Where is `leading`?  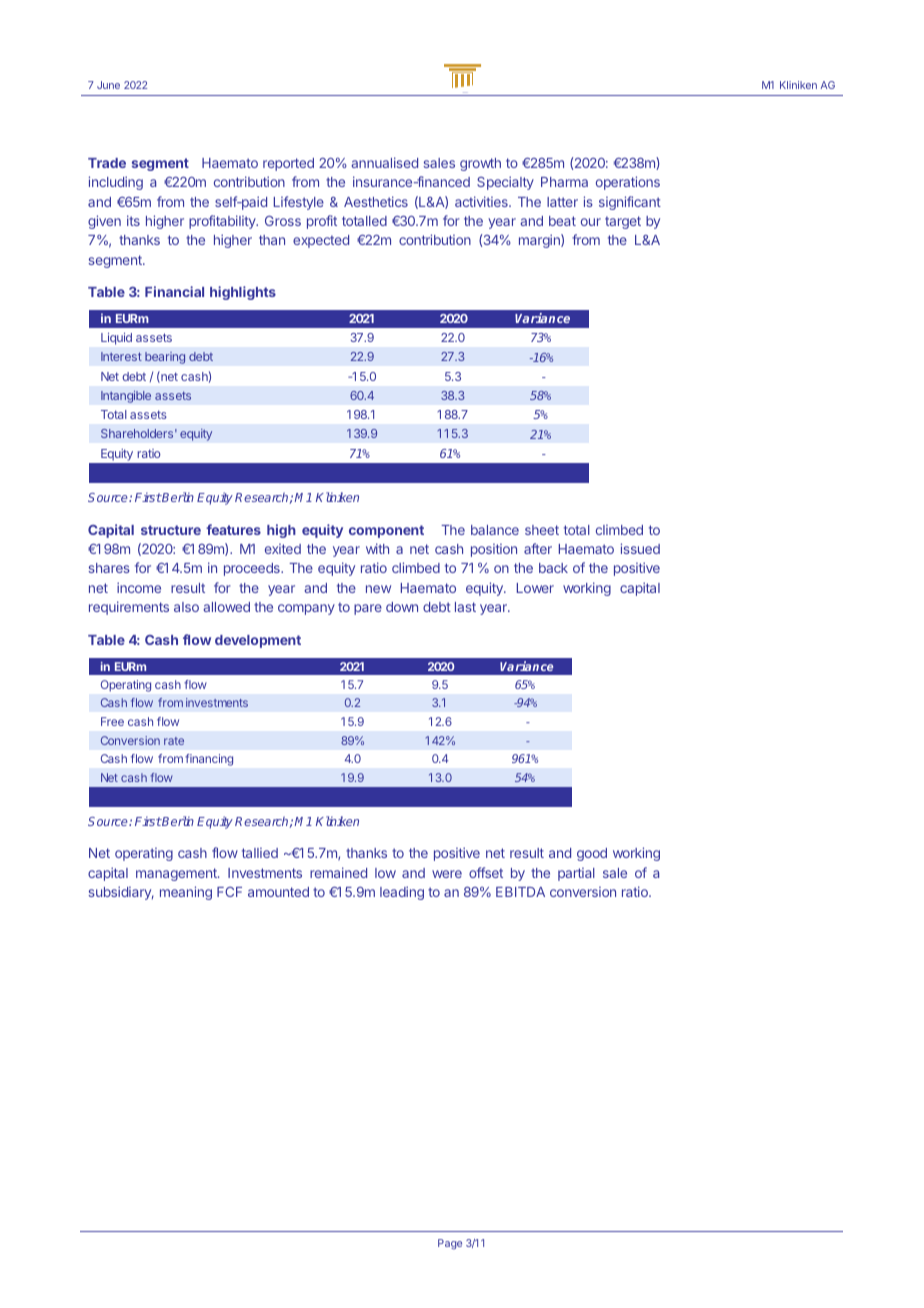
leading is located at coordinates (402, 893).
